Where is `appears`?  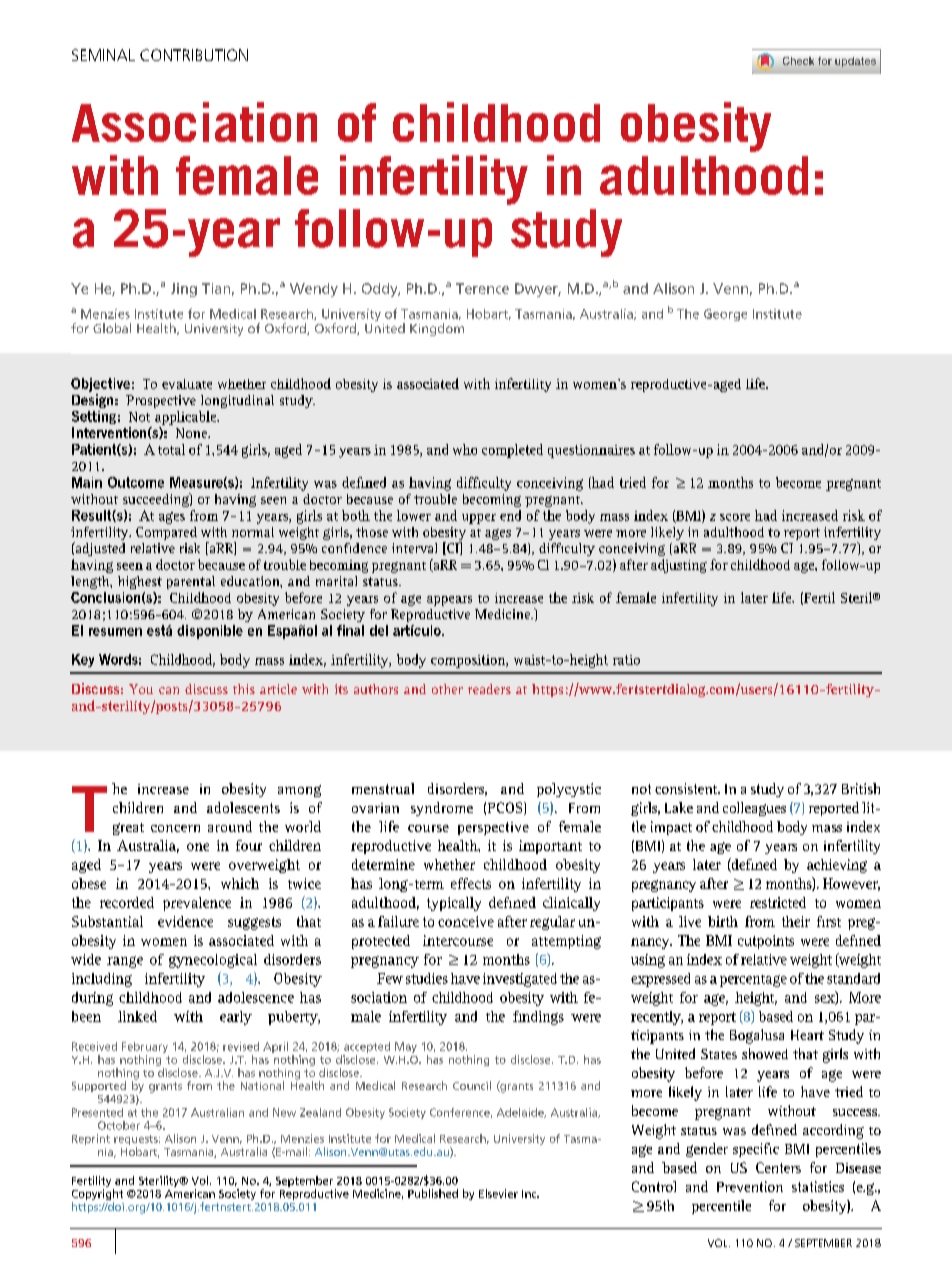 appears is located at coordinates (449, 601).
